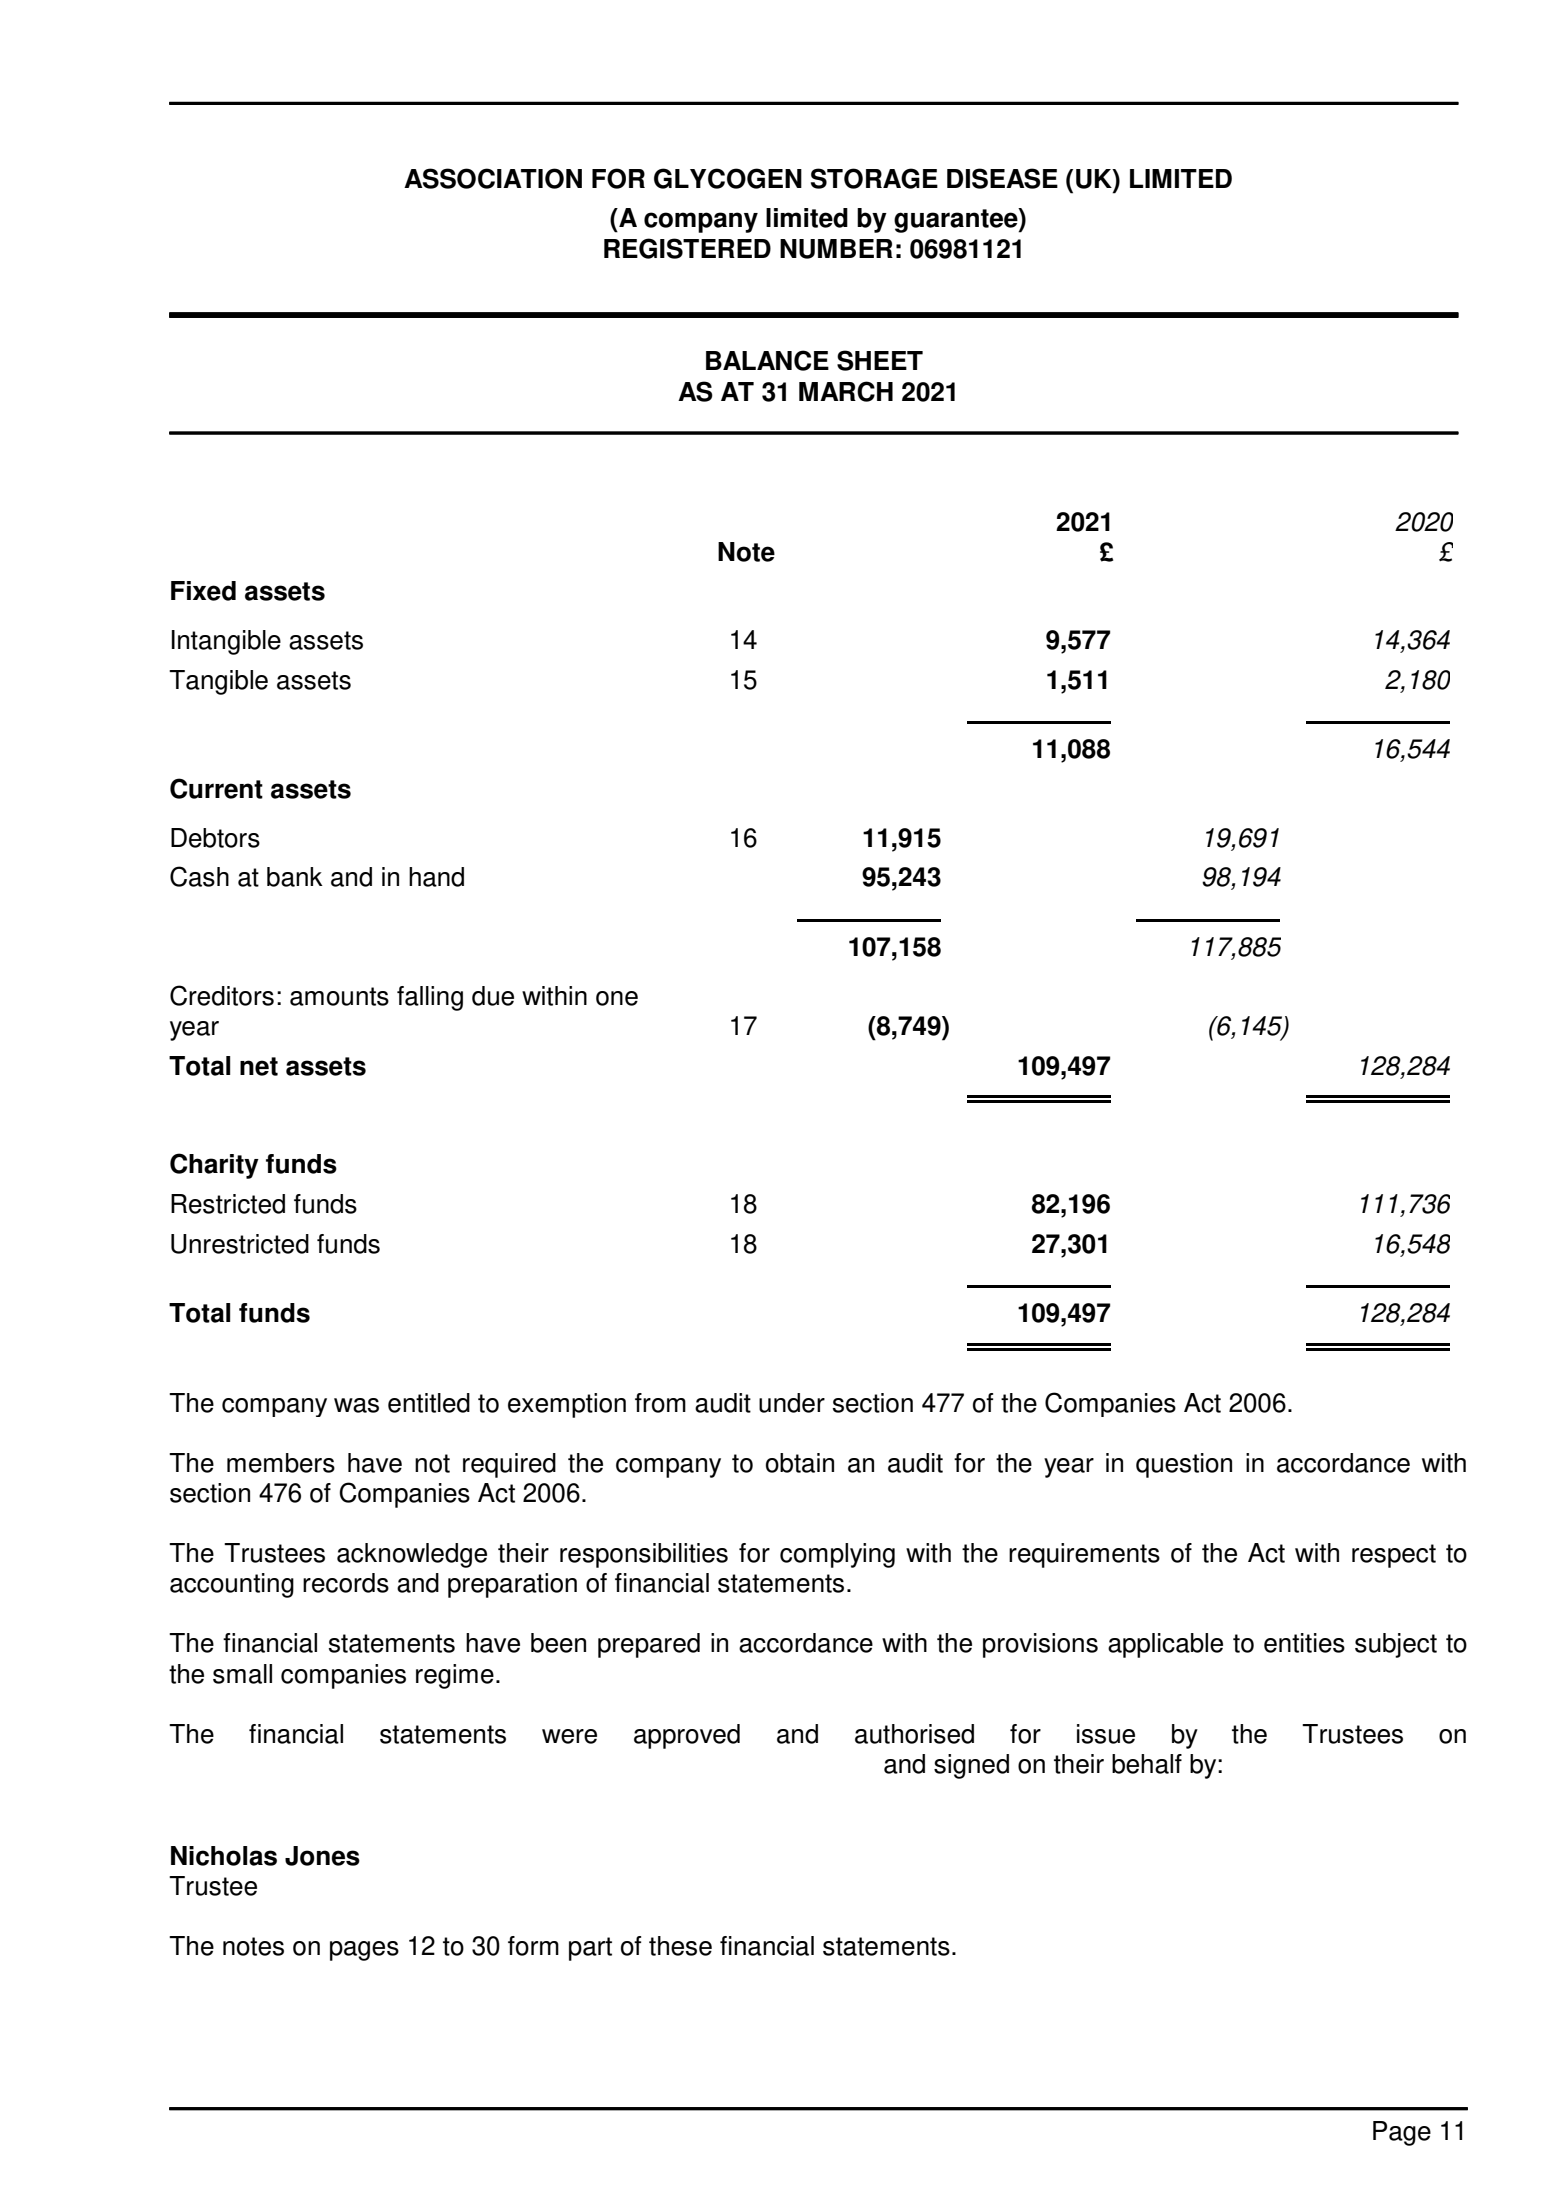 This image has height=2201, width=1555. Describe the element at coordinates (1002, 178) in the image. I see `DISEASE` at that location.
